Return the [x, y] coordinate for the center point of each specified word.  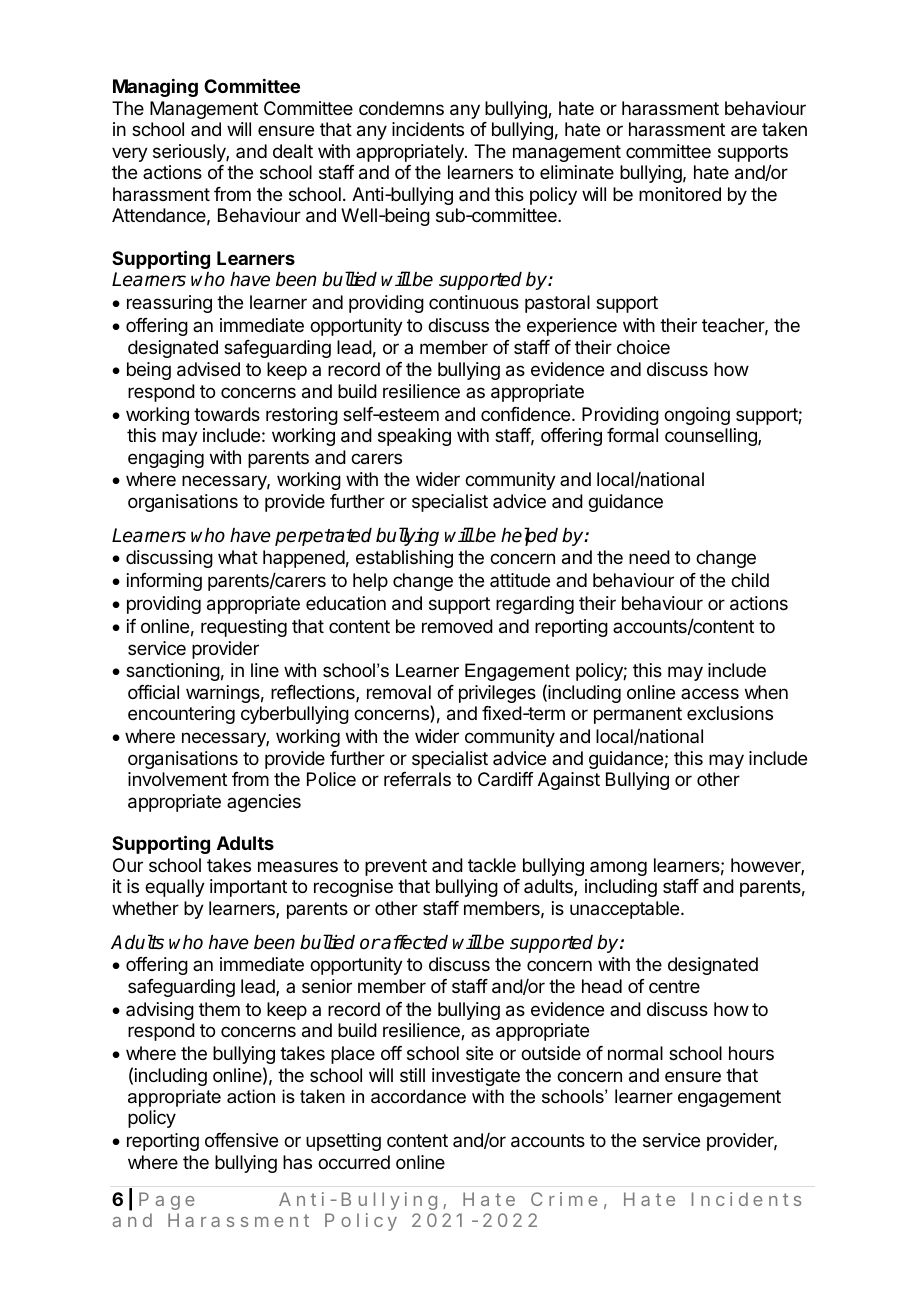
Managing [155, 88]
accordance [418, 1096]
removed [457, 626]
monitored [680, 194]
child [750, 580]
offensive [241, 1140]
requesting [244, 628]
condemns [401, 108]
